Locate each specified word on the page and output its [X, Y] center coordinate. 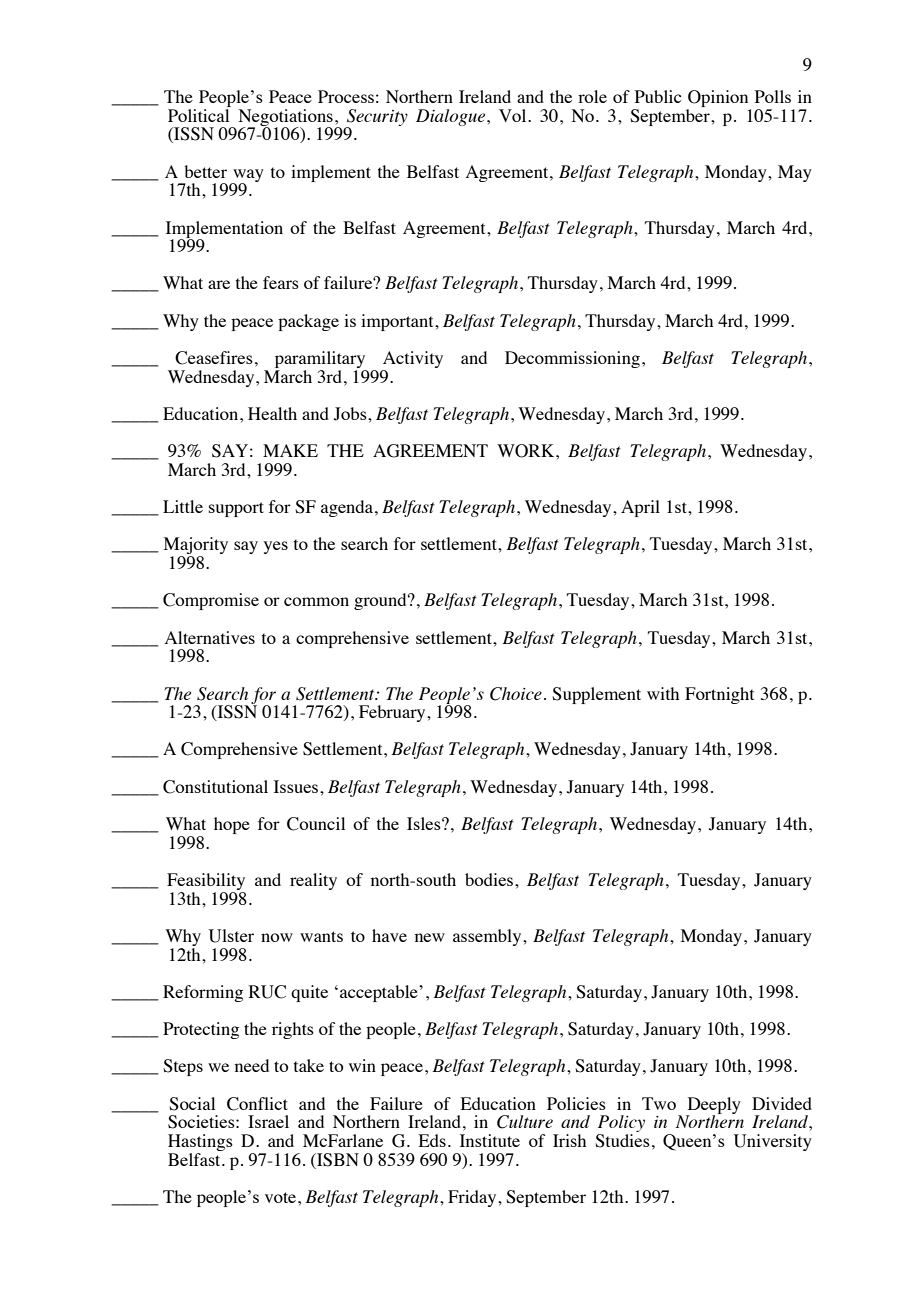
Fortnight [719, 695]
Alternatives [210, 637]
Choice [516, 694]
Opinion [719, 100]
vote [282, 1197]
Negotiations [286, 118]
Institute [490, 1140]
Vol [514, 115]
